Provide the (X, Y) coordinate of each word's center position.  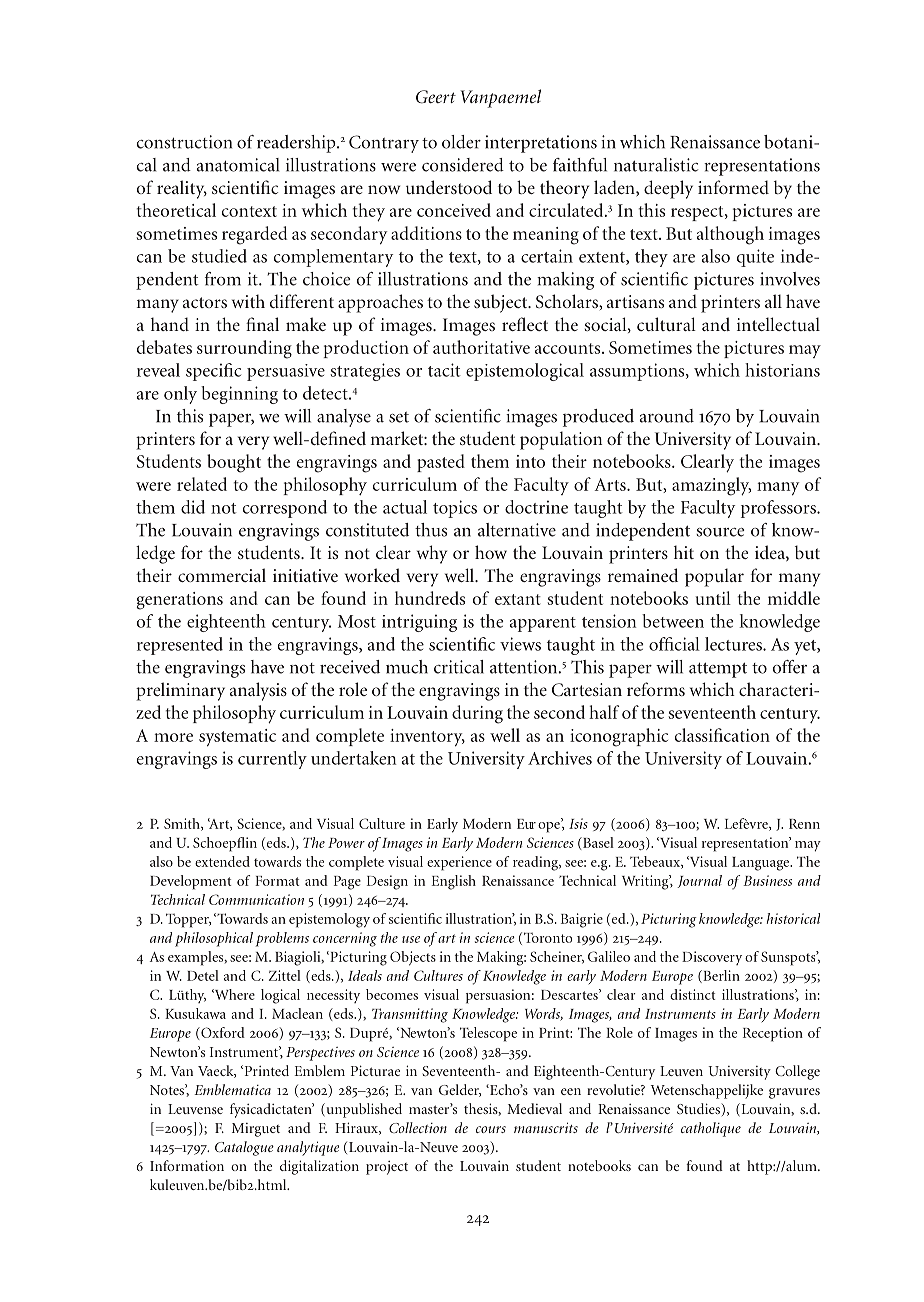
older (461, 142)
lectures (734, 644)
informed (733, 187)
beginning (239, 395)
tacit (444, 370)
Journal (699, 881)
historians (782, 370)
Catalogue (244, 1148)
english (454, 882)
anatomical (238, 165)
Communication (256, 899)
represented (180, 646)
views (520, 644)
